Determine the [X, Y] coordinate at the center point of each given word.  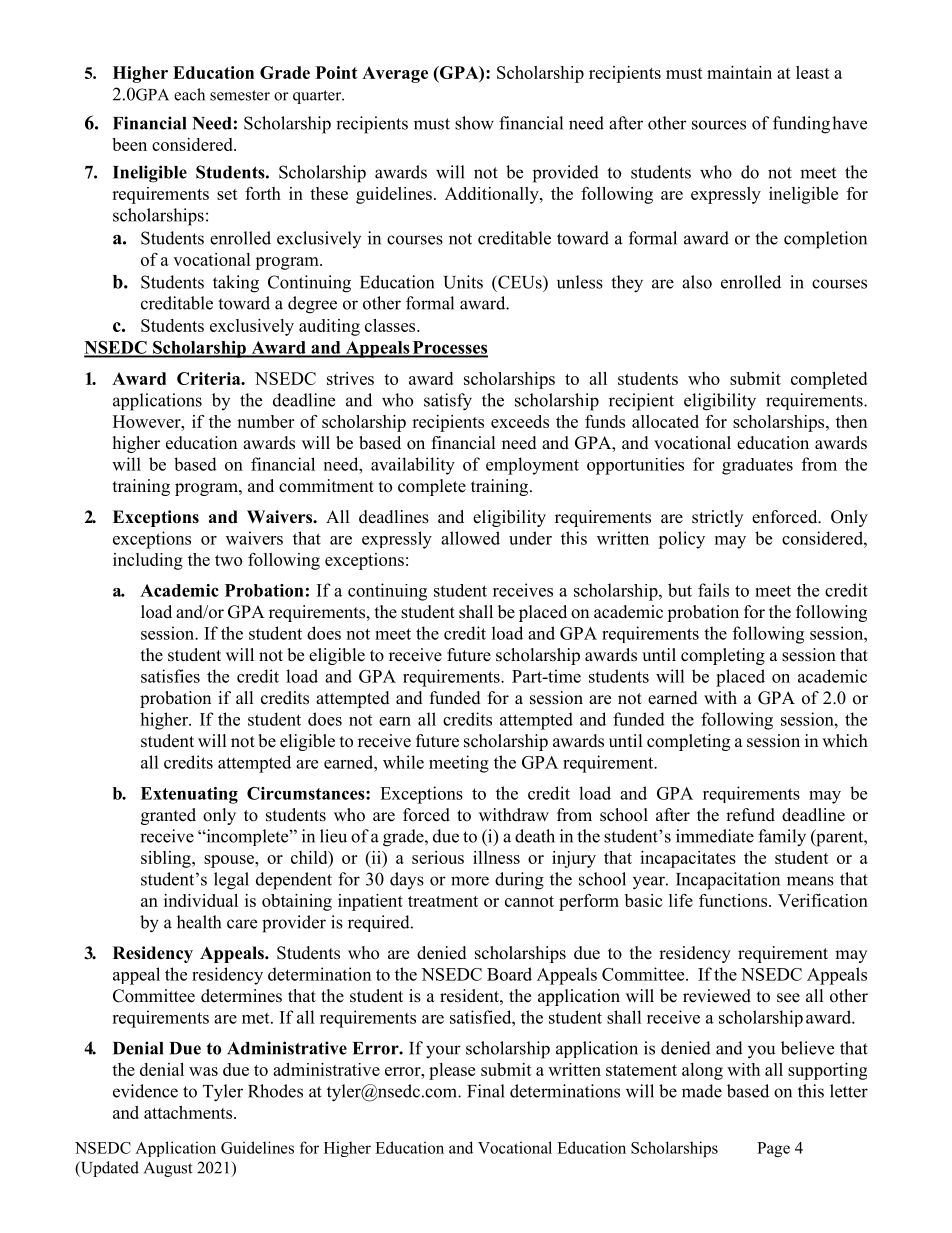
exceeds [520, 421]
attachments [189, 1112]
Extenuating [189, 795]
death [535, 836]
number [265, 421]
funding [801, 125]
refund [750, 815]
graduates [757, 466]
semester [240, 95]
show [474, 123]
